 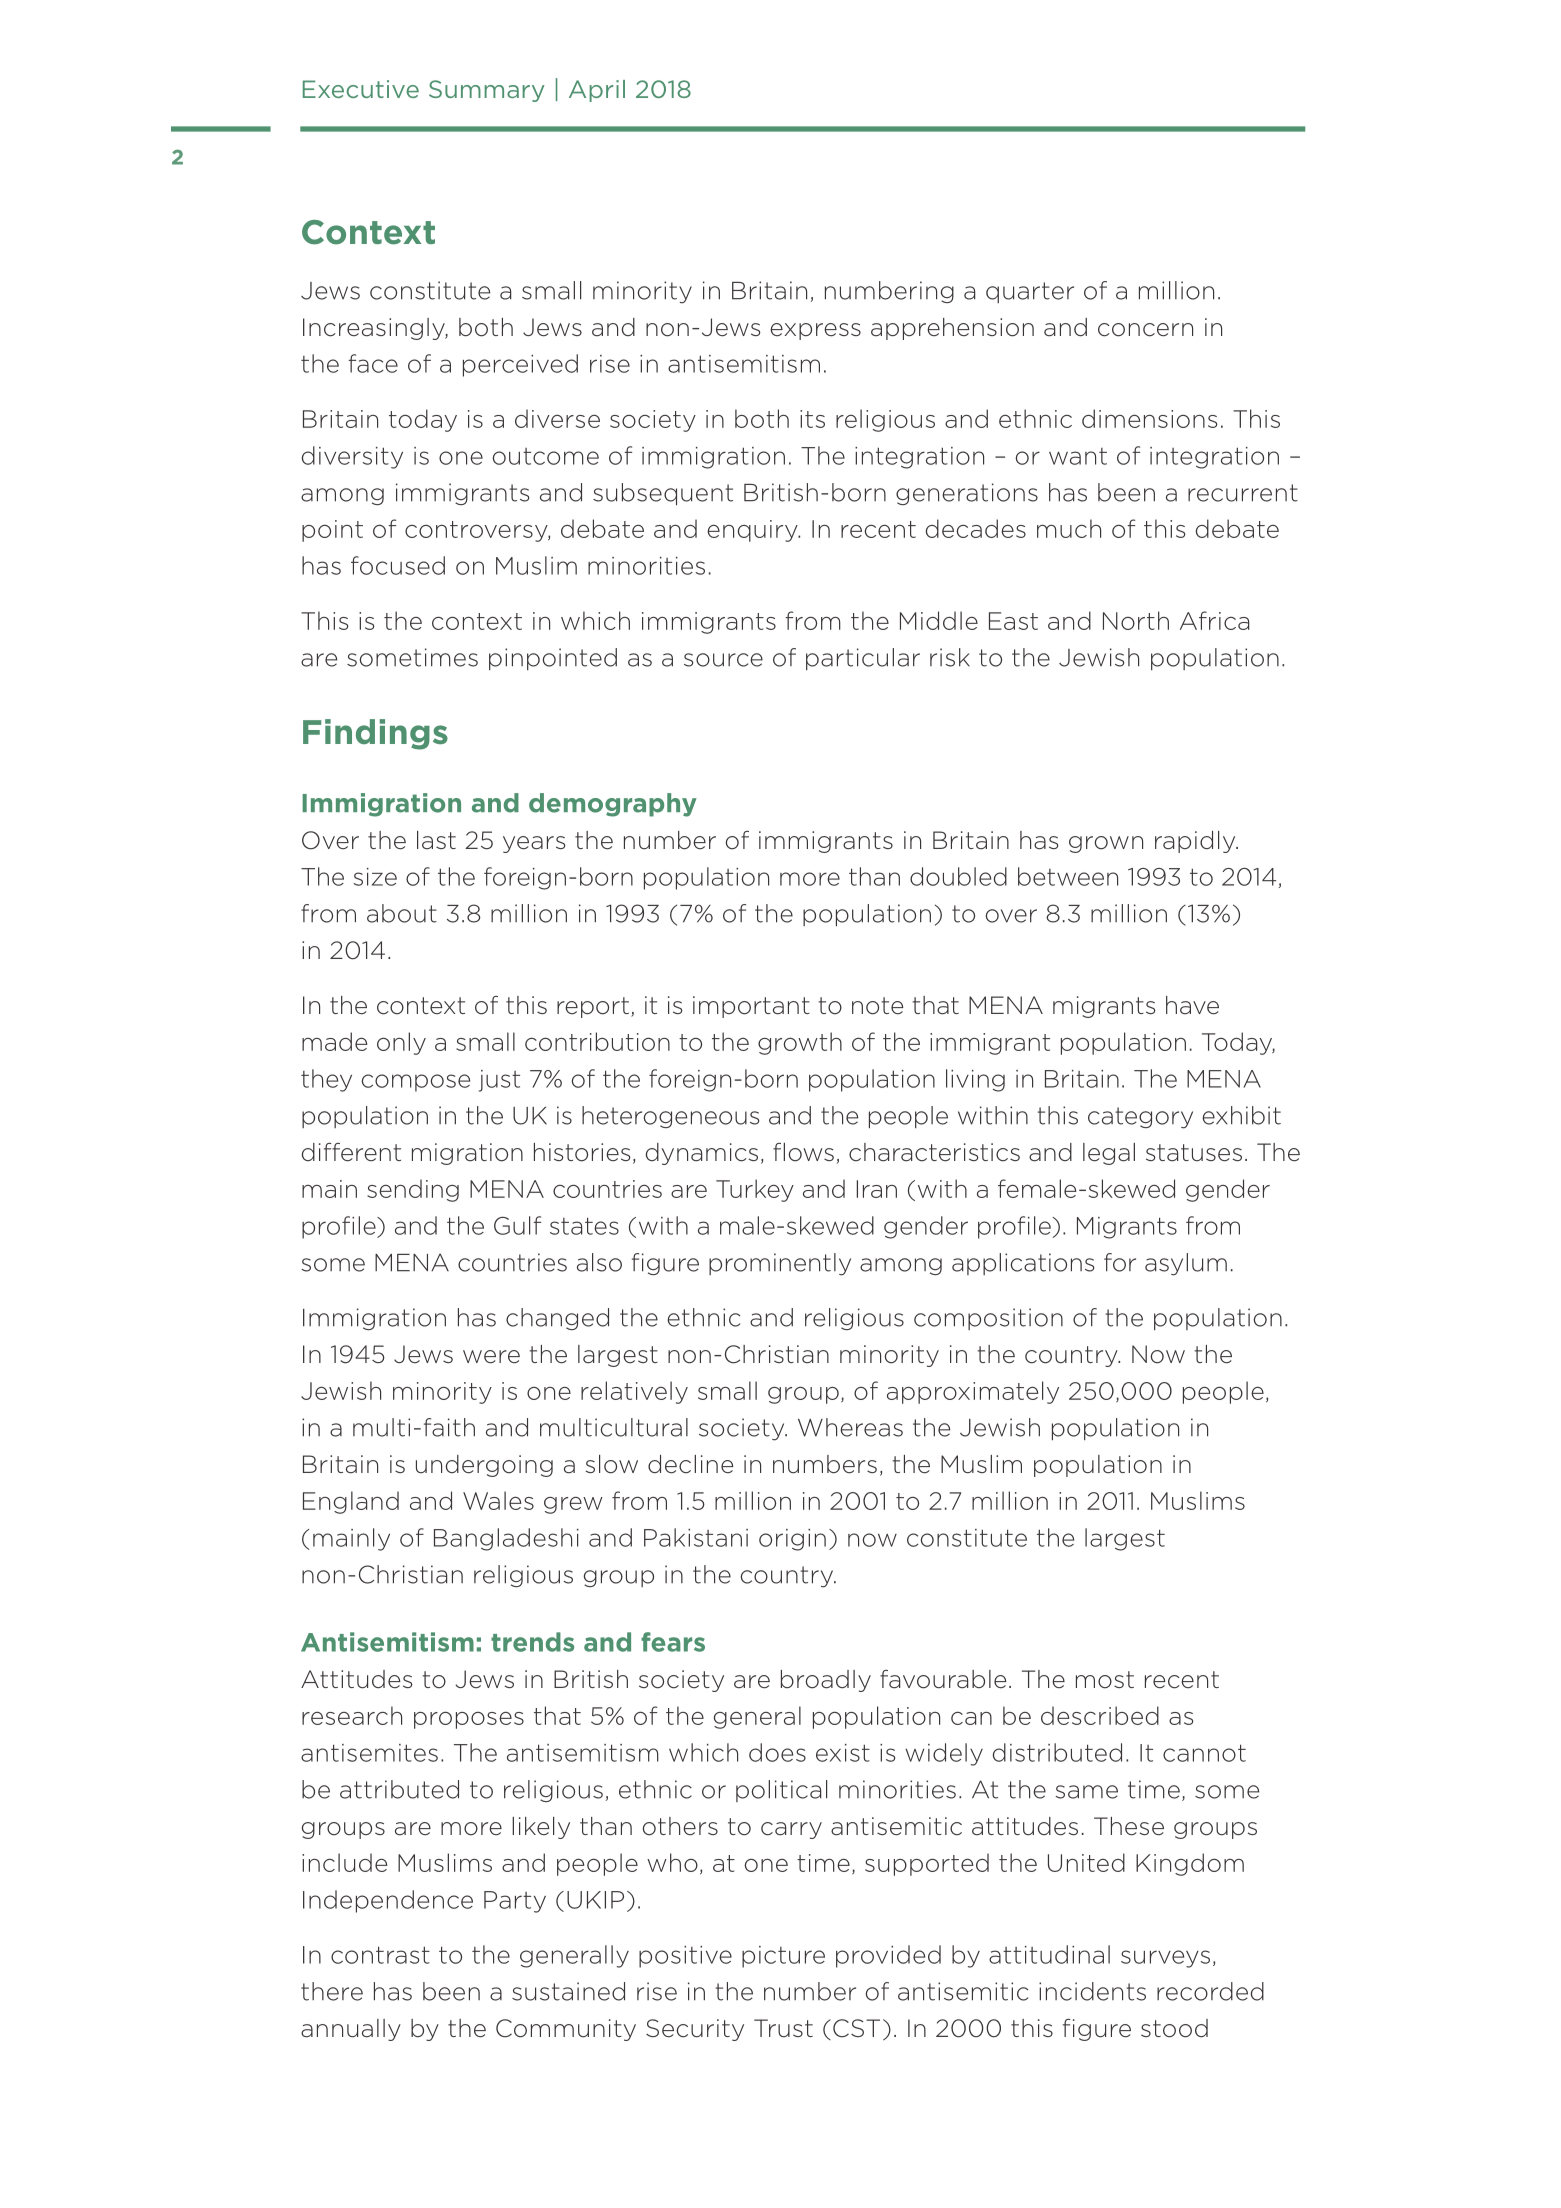 What do you see at coordinates (380, 1955) in the document?
I see `contrast` at bounding box center [380, 1955].
